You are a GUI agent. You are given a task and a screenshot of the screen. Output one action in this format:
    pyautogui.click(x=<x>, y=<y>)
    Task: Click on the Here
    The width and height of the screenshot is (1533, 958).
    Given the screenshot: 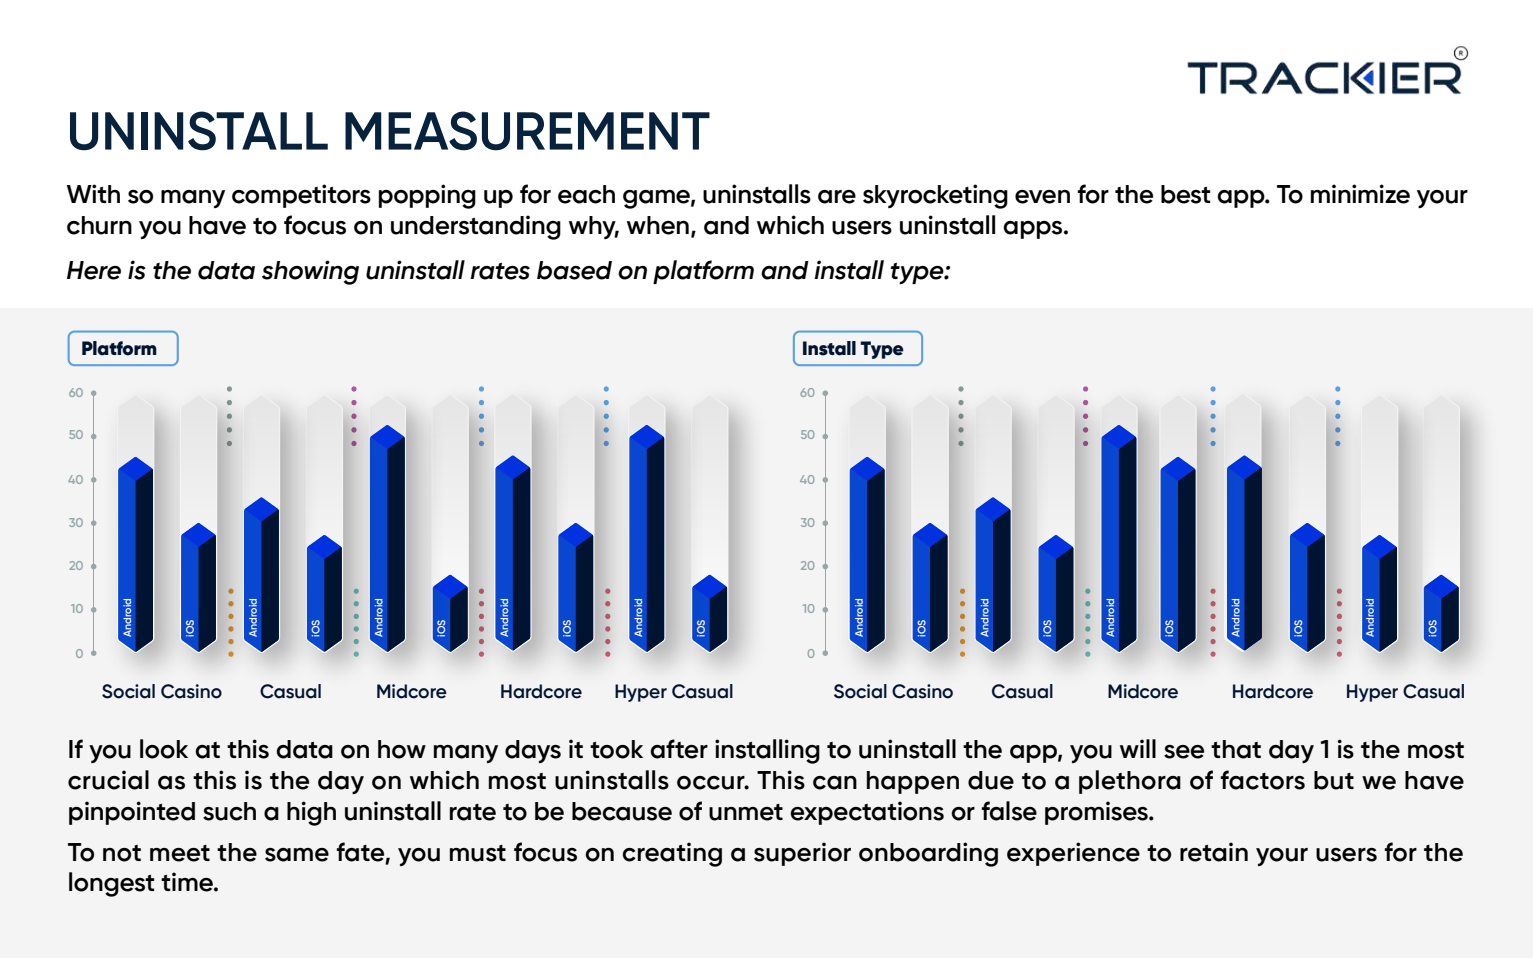 What is the action you would take?
    pyautogui.click(x=94, y=270)
